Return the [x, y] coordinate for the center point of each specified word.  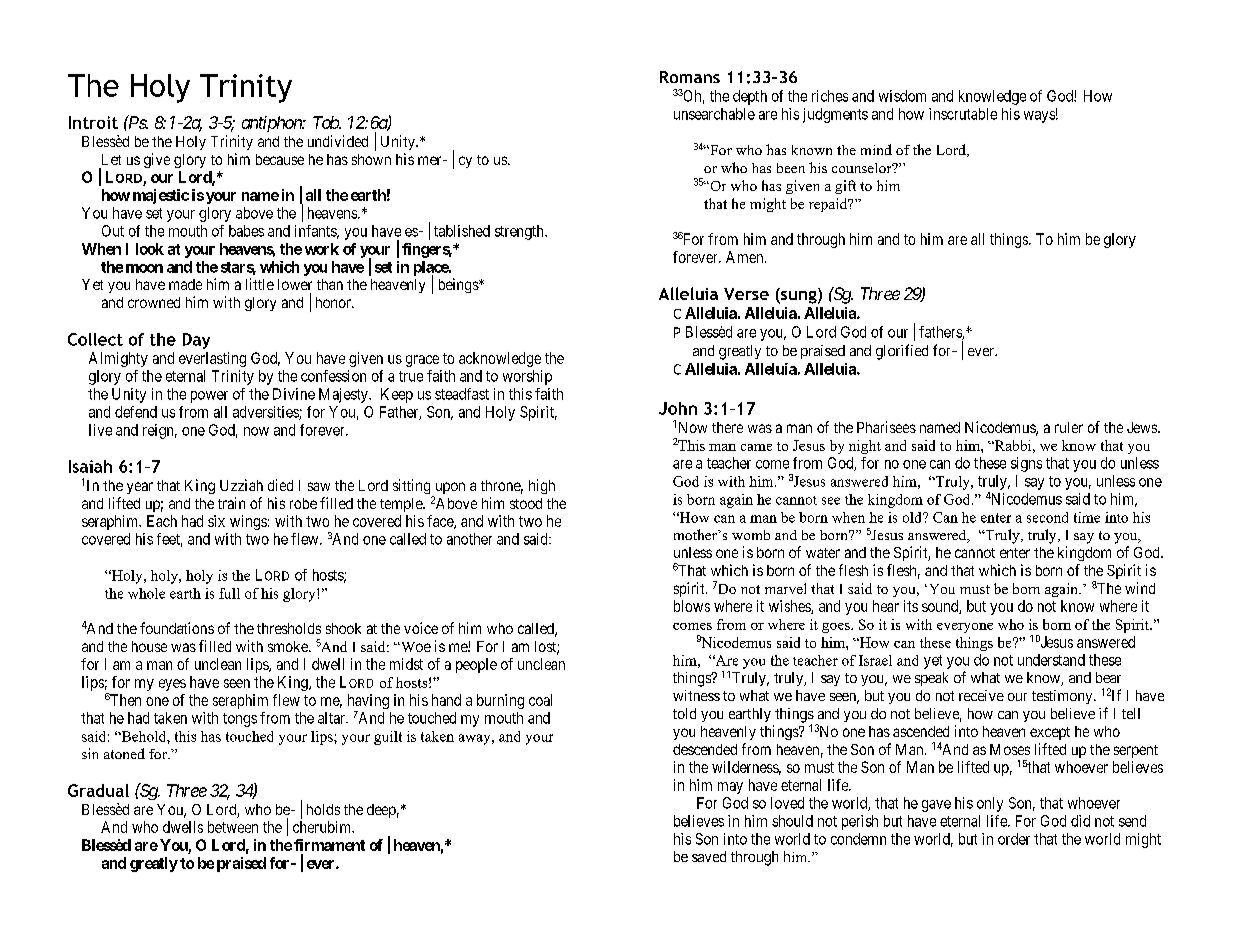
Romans [690, 77]
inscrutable [963, 114]
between [233, 827]
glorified [902, 352]
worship [527, 377]
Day [196, 341]
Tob [326, 122]
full [229, 593]
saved [709, 856]
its [911, 606]
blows [692, 606]
